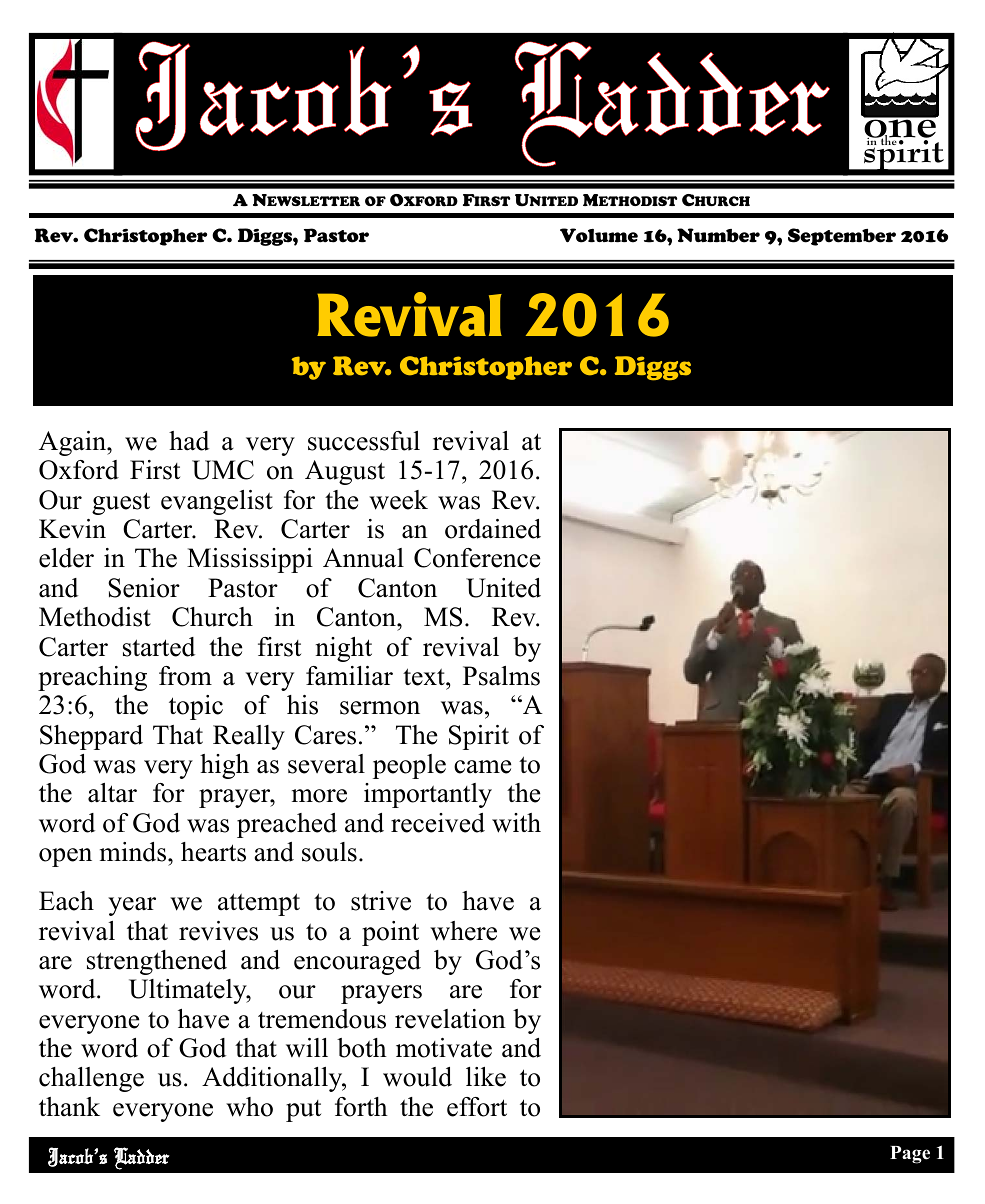 Image resolution: width=985 pixels, height=1204 pixels. Describe the element at coordinates (189, 441) in the screenshot. I see `had` at that location.
